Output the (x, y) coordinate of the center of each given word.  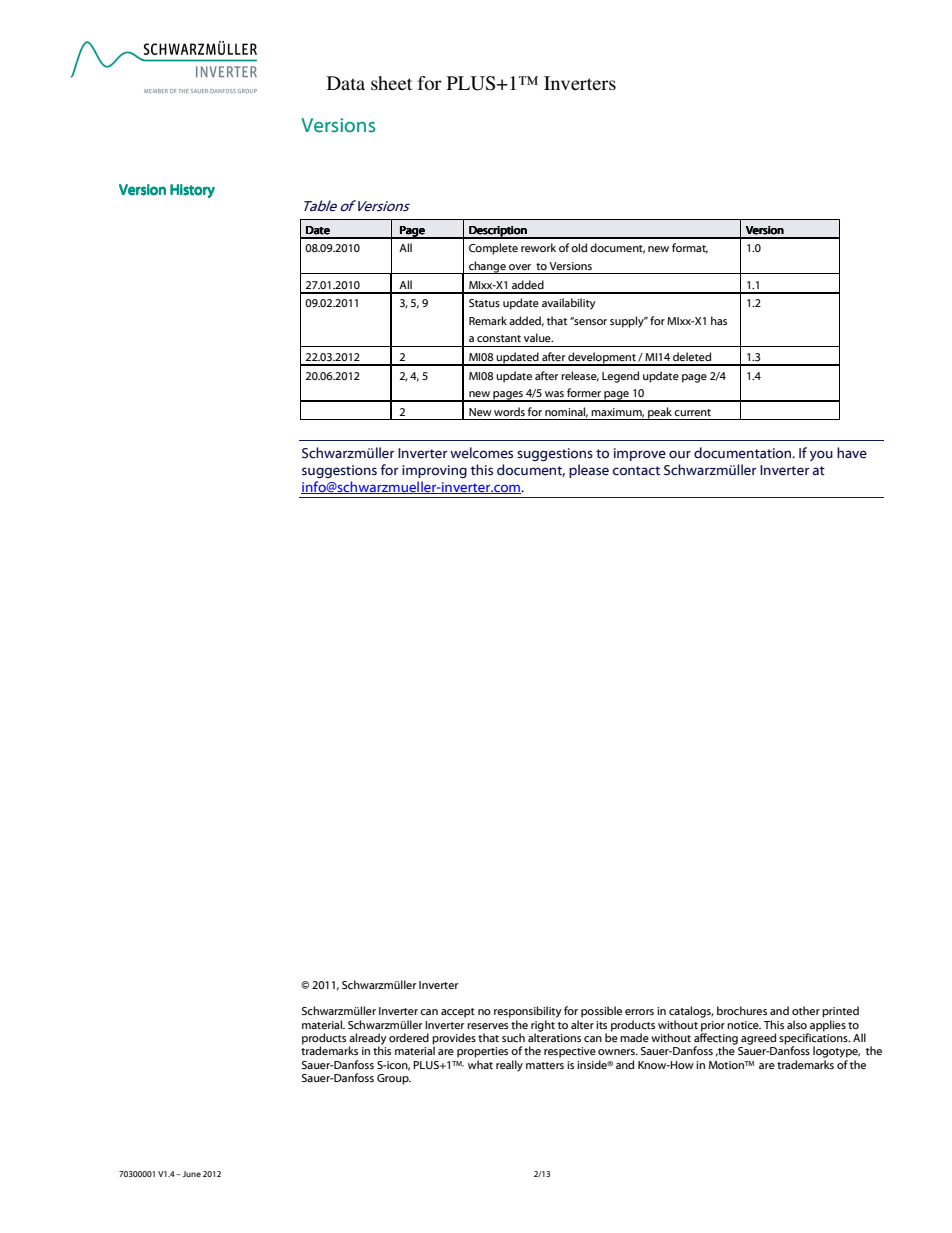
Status (484, 303)
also (797, 1024)
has (719, 320)
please (589, 471)
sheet (391, 83)
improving (434, 471)
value (538, 337)
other (806, 1010)
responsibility (528, 1012)
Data (346, 83)
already (368, 1040)
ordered (409, 1037)
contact (636, 471)
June (190, 1174)
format (690, 248)
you (821, 455)
